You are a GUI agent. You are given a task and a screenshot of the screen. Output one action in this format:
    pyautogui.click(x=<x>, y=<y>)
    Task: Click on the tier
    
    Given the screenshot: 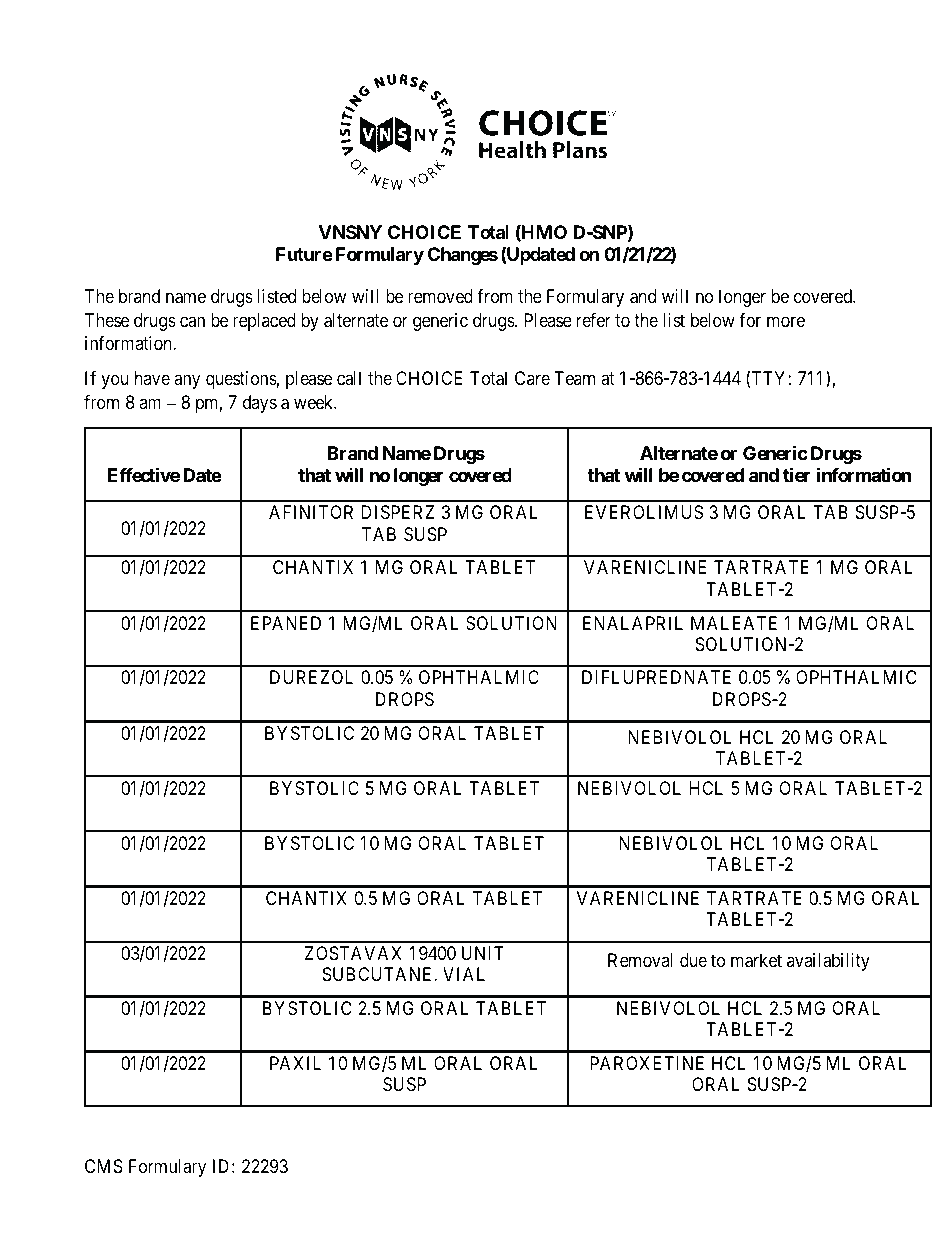 What is the action you would take?
    pyautogui.click(x=796, y=475)
